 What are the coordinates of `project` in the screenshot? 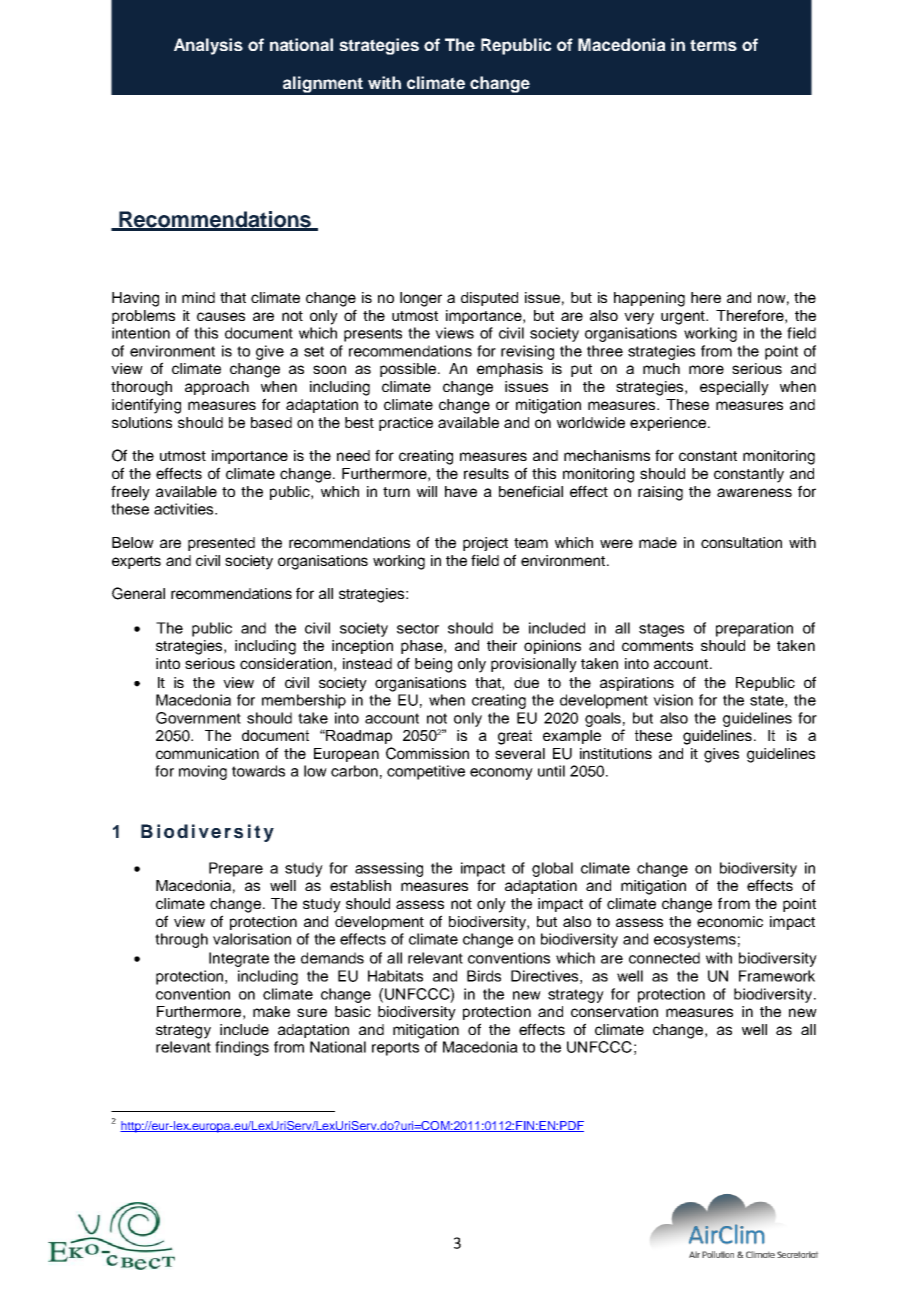 It's located at (485, 544).
